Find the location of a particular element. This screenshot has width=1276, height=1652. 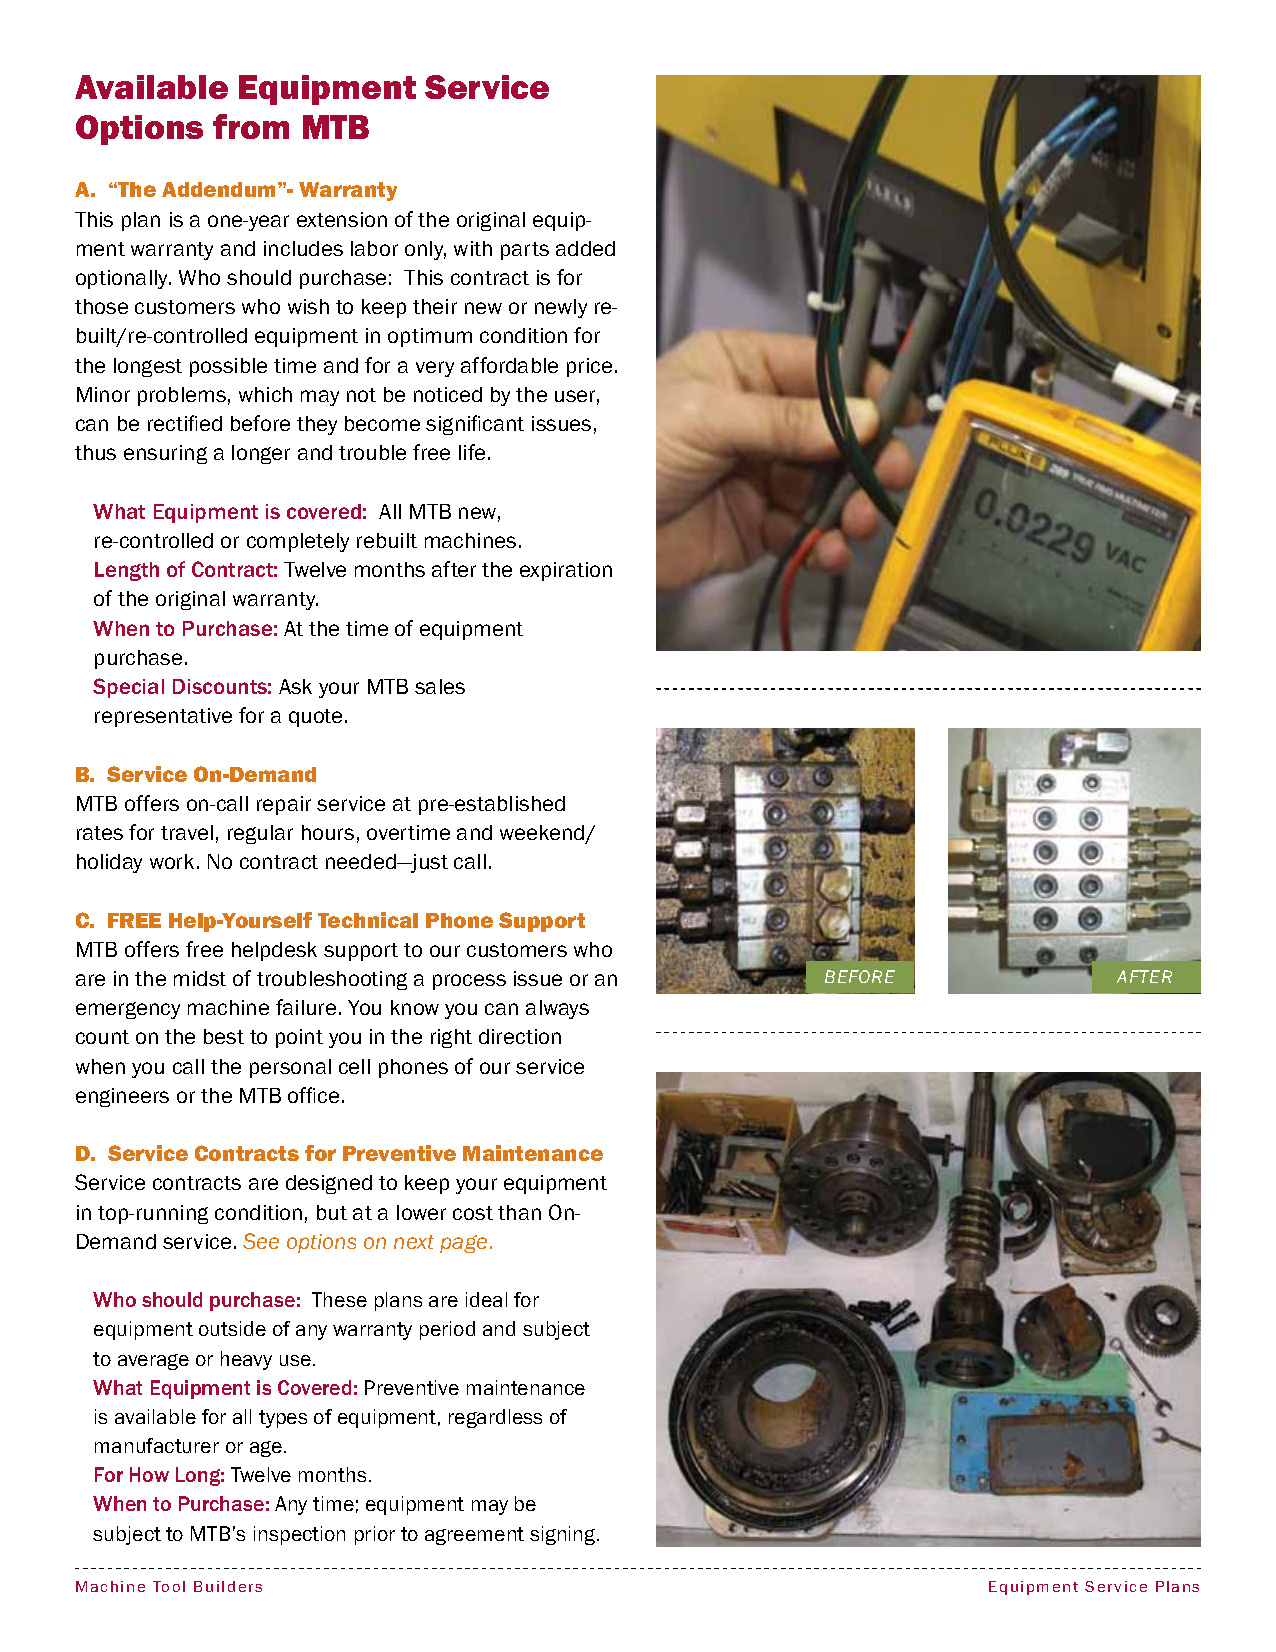

weekend is located at coordinates (543, 834).
